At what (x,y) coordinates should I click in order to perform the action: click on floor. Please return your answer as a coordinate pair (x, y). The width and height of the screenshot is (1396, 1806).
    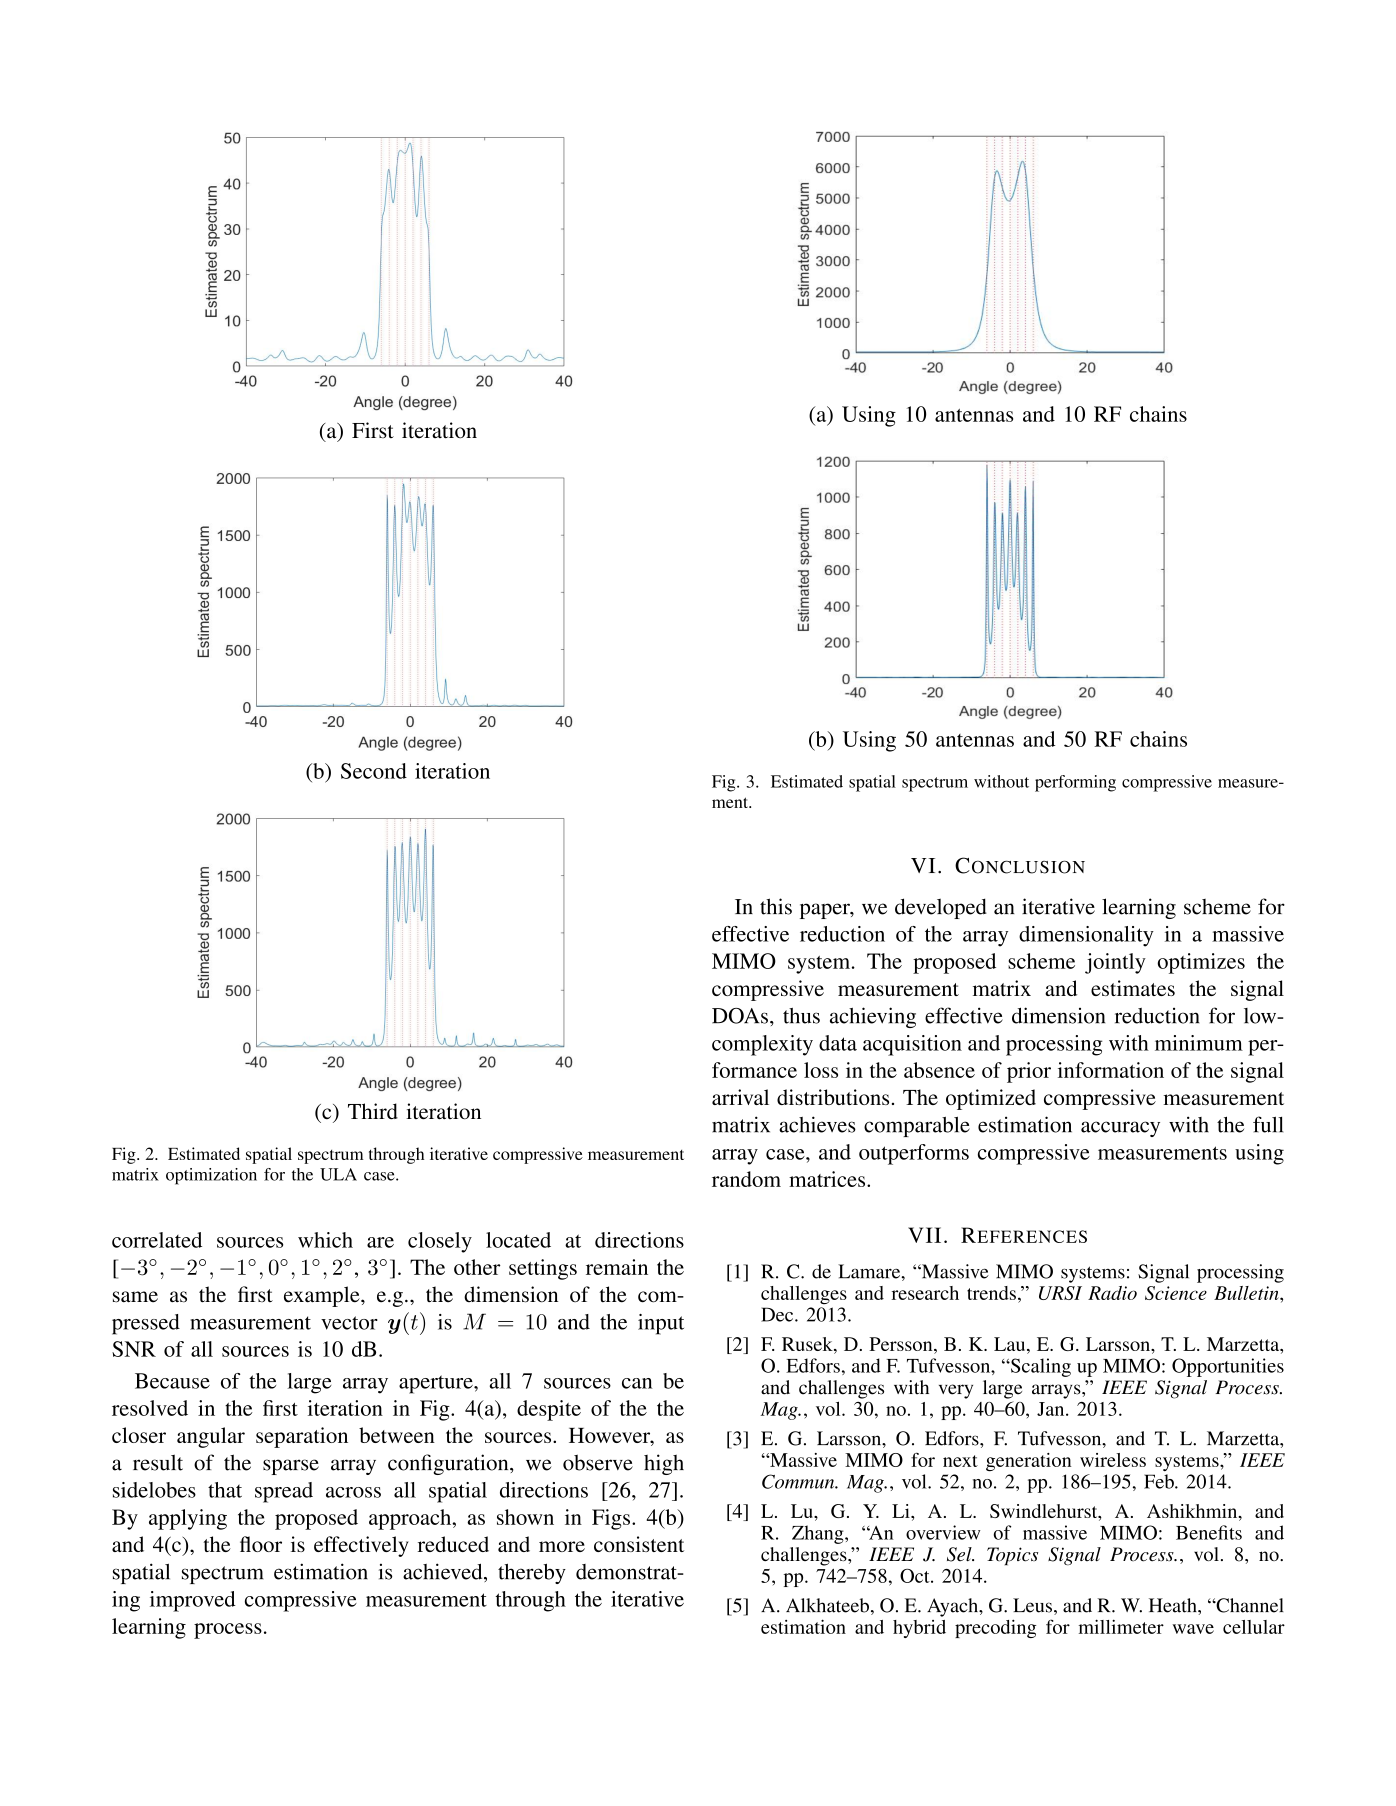
    Looking at the image, I should click on (261, 1544).
